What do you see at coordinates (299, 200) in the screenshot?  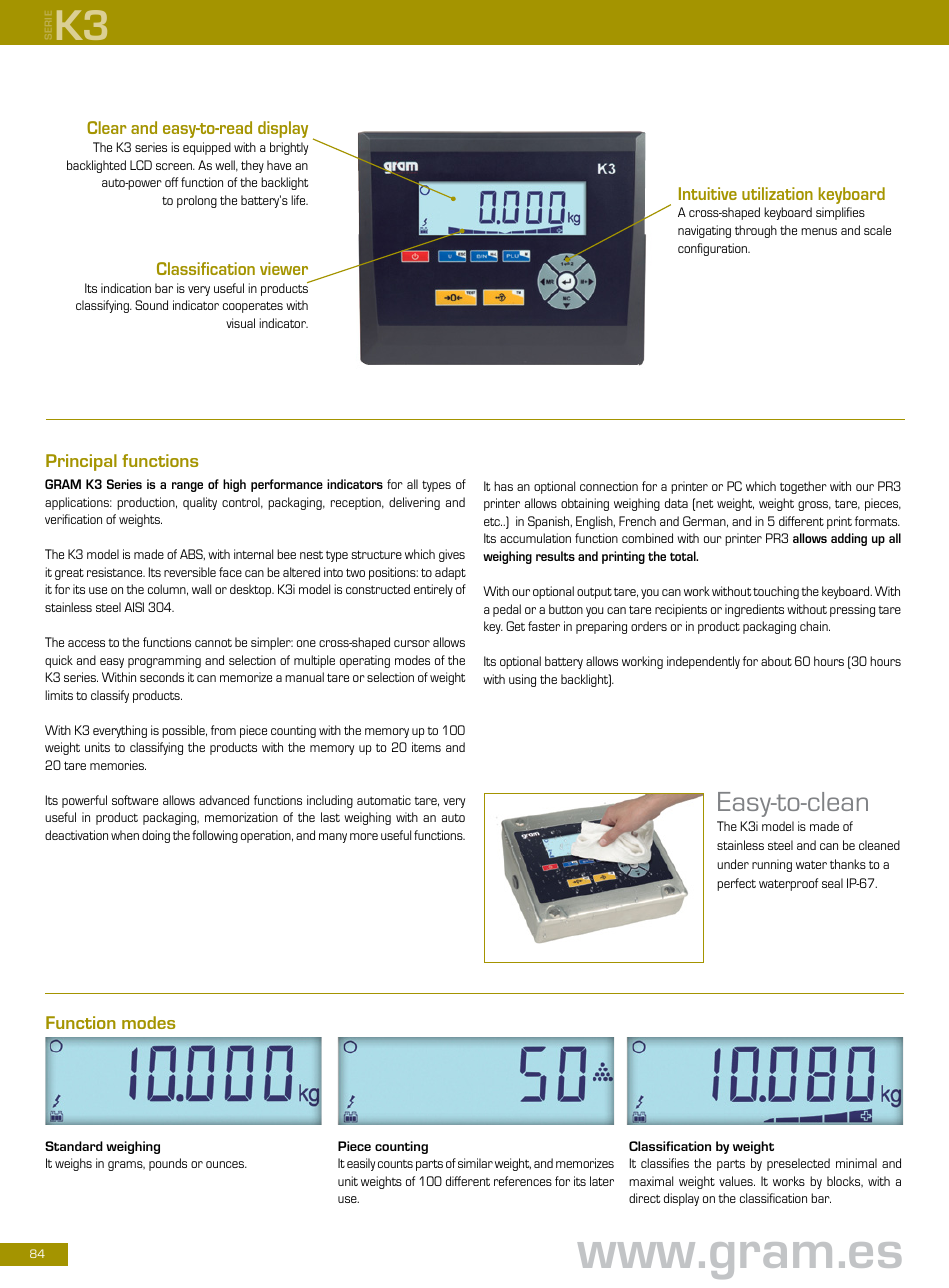 I see `life` at bounding box center [299, 200].
